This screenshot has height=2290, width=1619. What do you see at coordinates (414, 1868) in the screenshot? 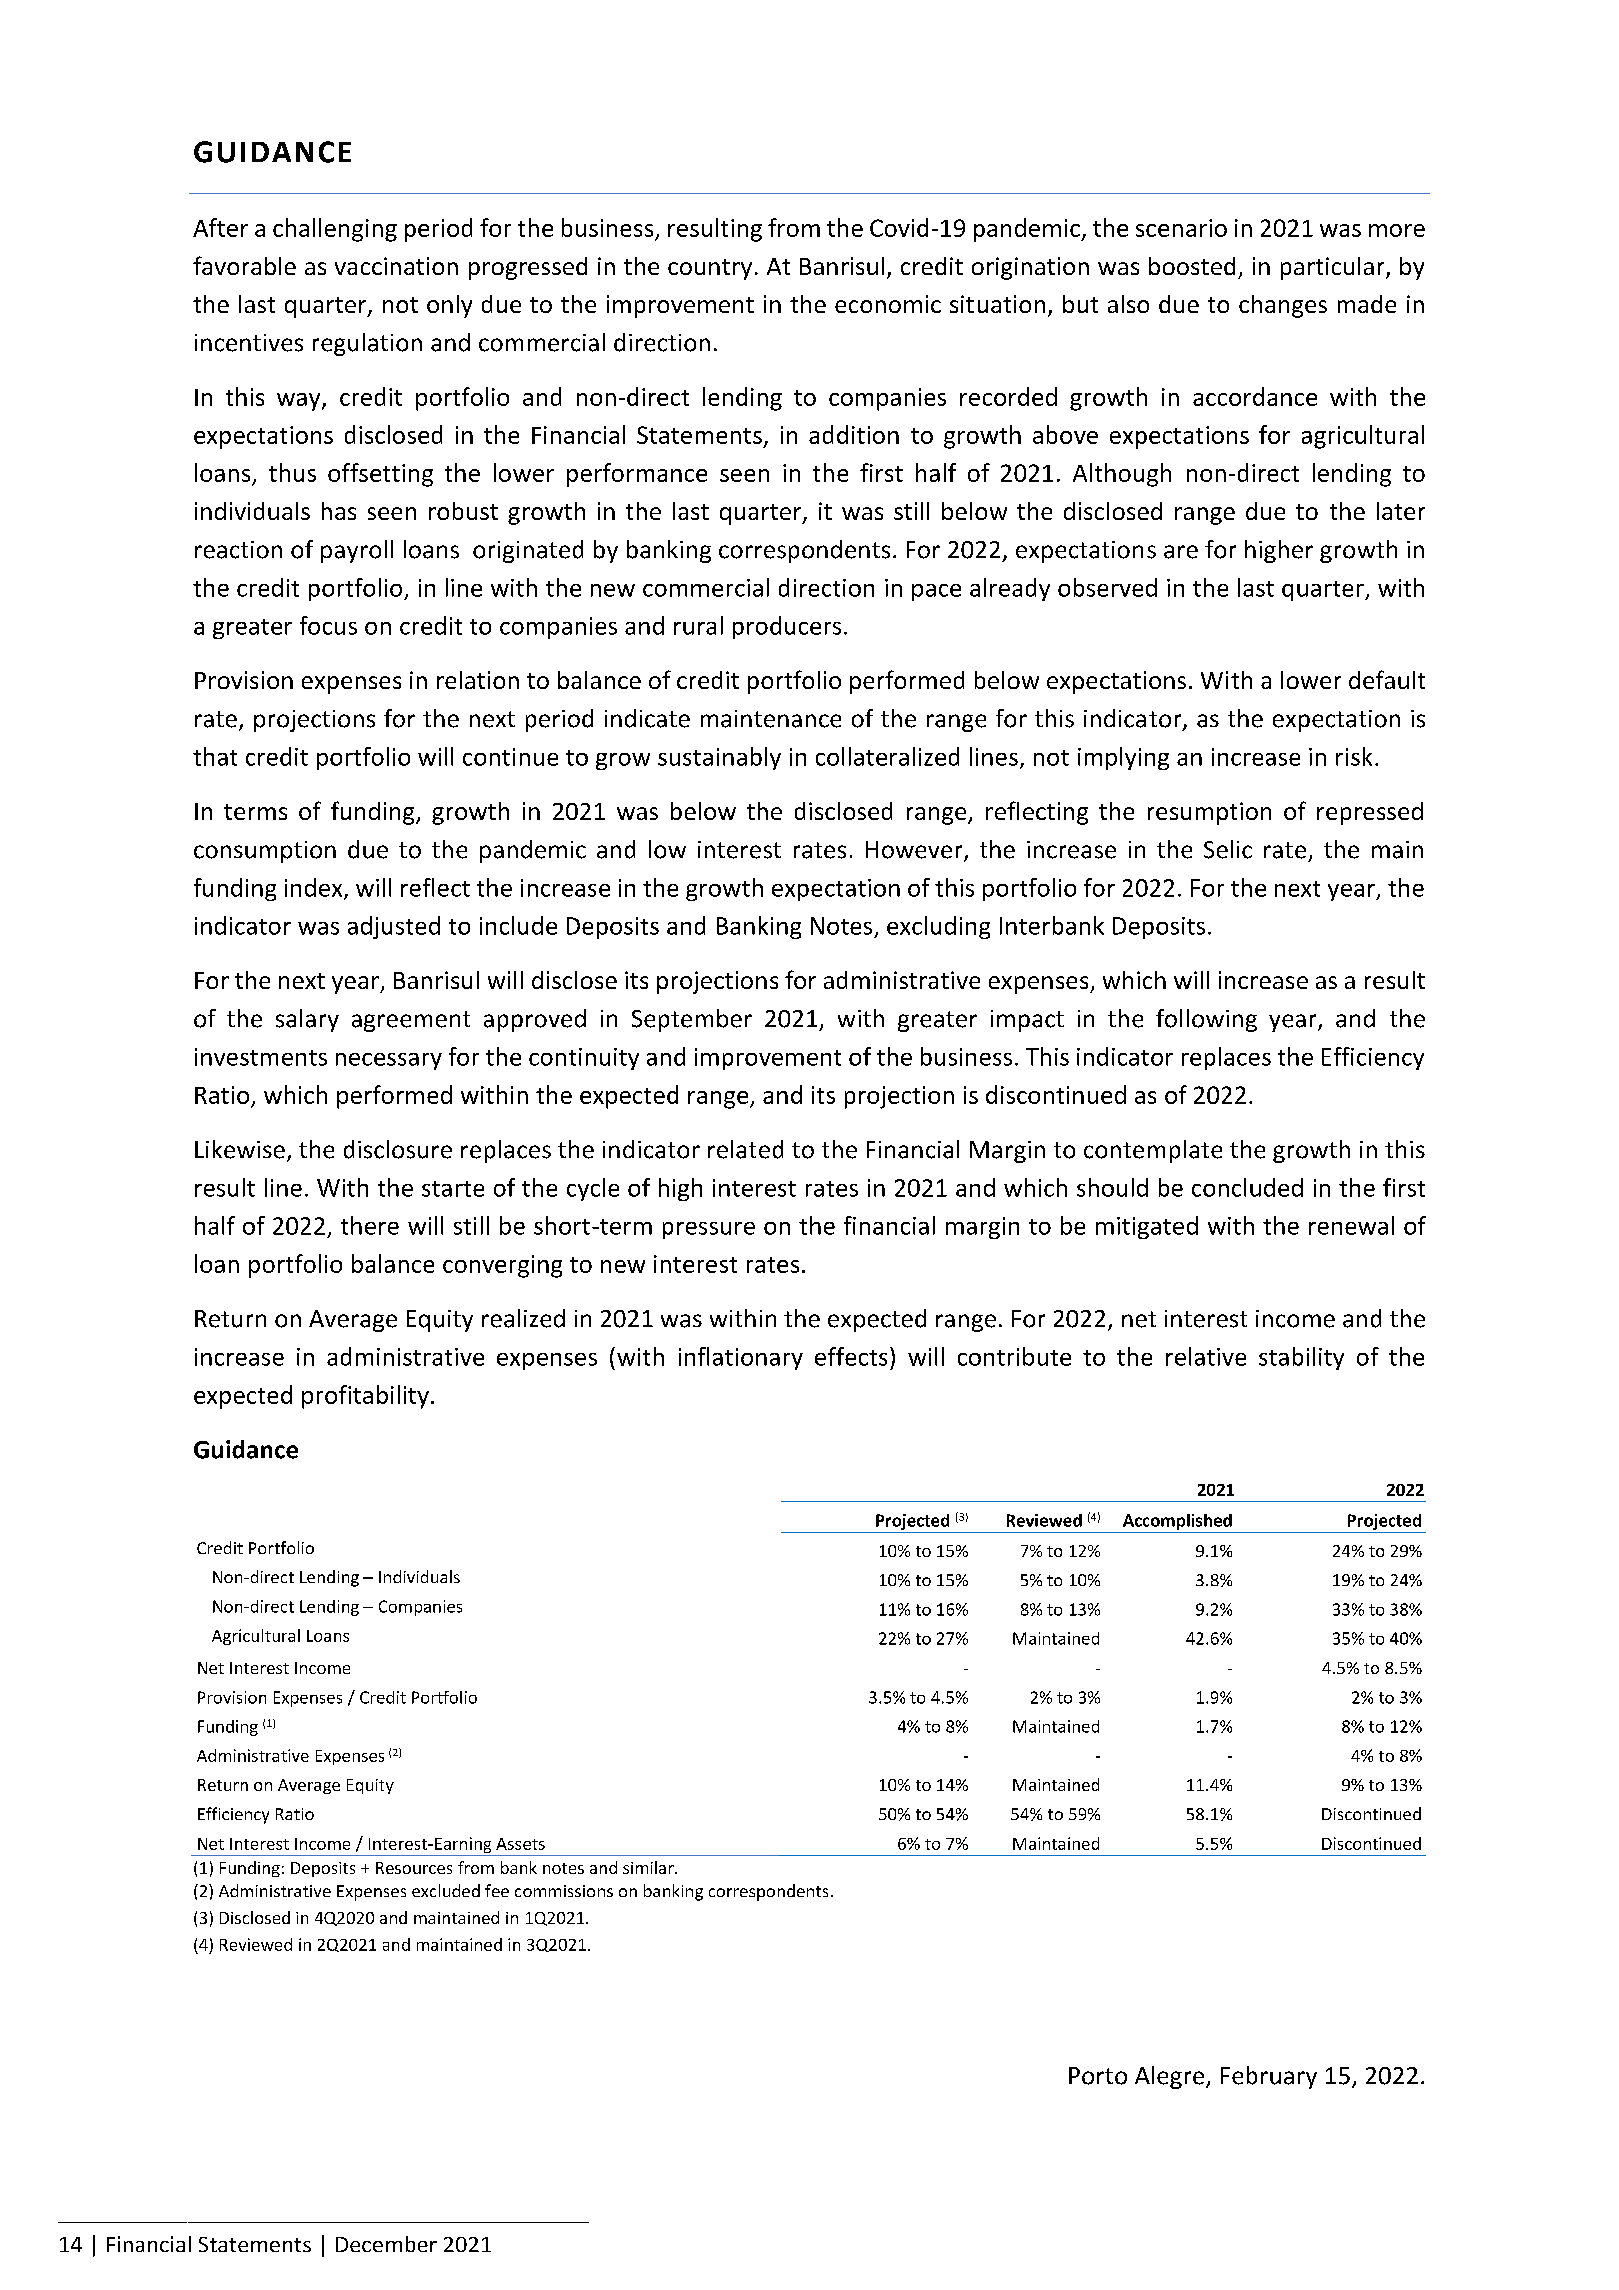
I see `Resources` at bounding box center [414, 1868].
